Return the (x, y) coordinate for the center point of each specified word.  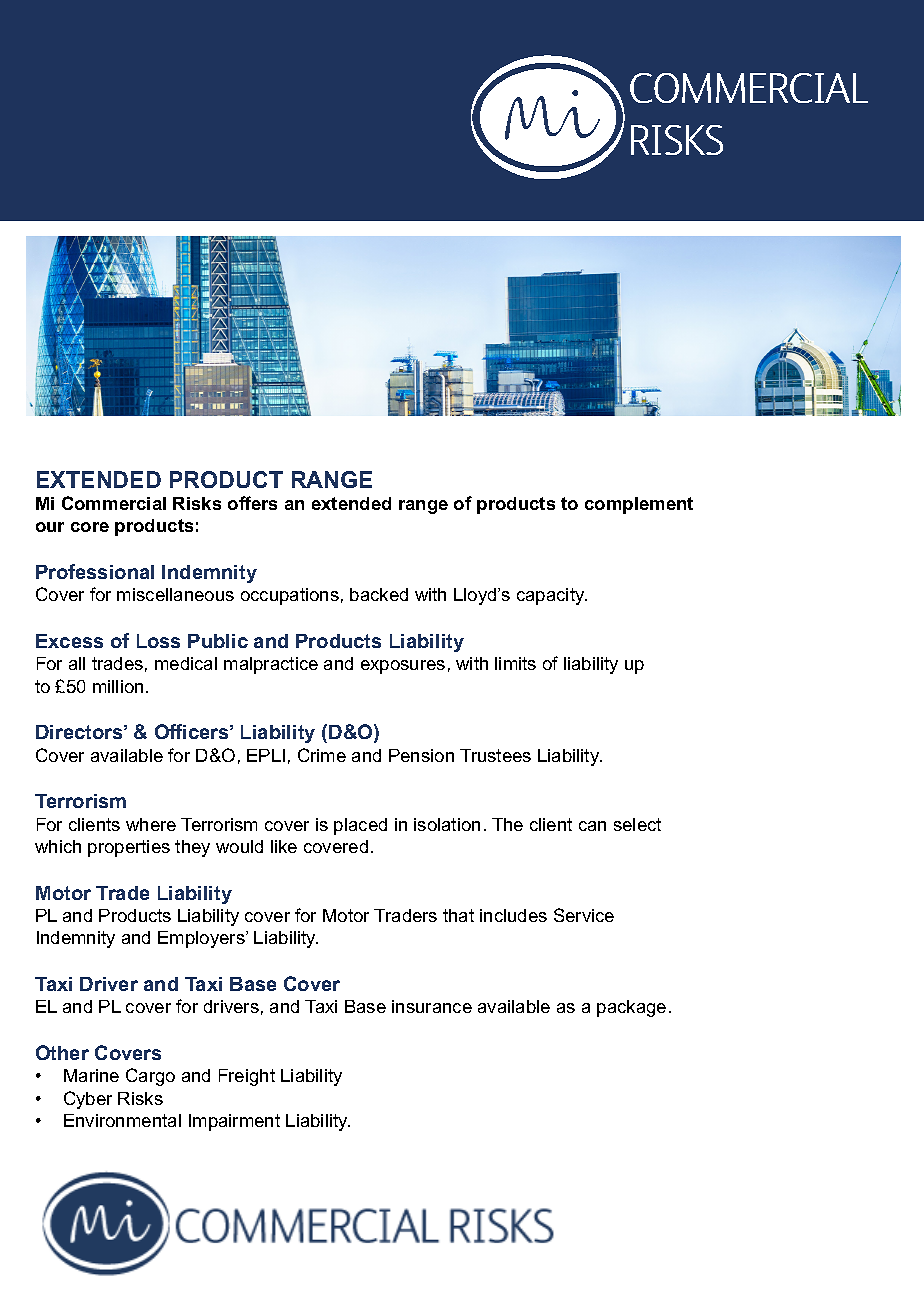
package (631, 1008)
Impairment (234, 1122)
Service (584, 915)
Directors (80, 732)
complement (639, 505)
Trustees (495, 755)
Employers (202, 939)
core (90, 527)
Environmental (122, 1120)
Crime (322, 755)
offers (252, 503)
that (458, 915)
